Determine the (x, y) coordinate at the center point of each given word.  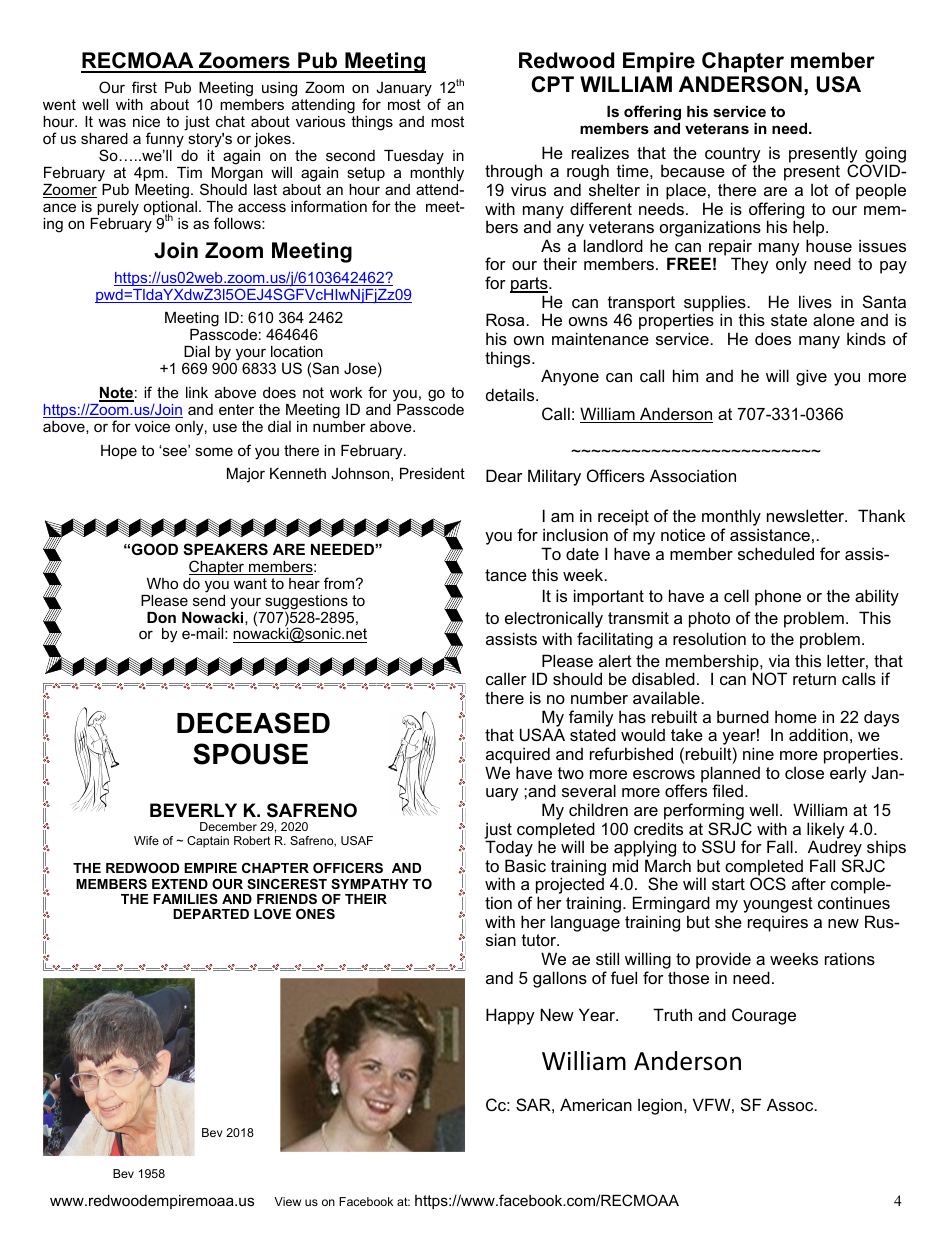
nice (146, 121)
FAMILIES (185, 899)
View (287, 1201)
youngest (778, 906)
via (779, 660)
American (596, 1104)
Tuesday (414, 157)
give (811, 377)
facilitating (615, 640)
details (511, 394)
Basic (525, 865)
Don (161, 617)
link (197, 392)
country (733, 156)
